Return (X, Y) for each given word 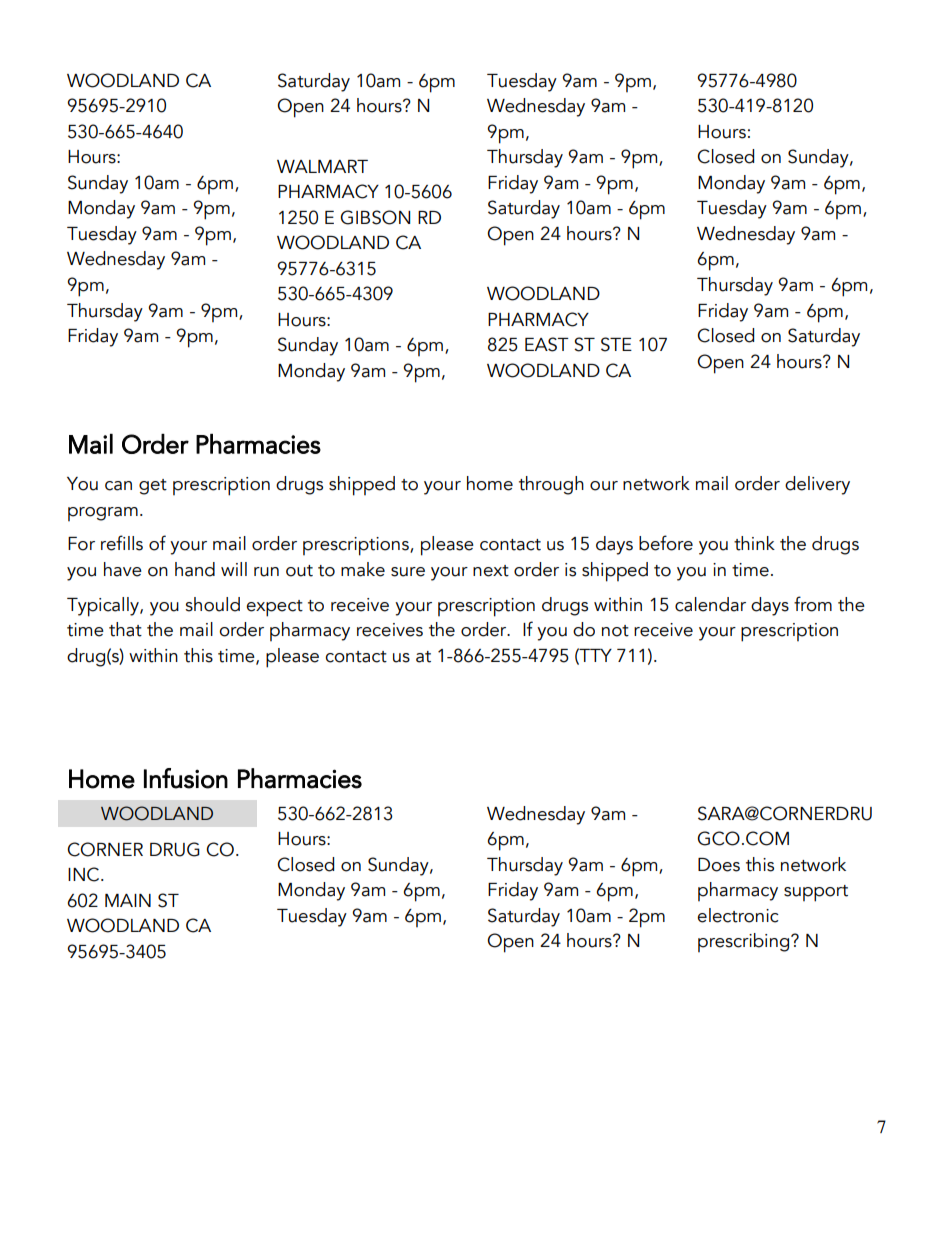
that (125, 629)
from (813, 604)
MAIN (128, 900)
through (551, 485)
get (153, 487)
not (615, 631)
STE (616, 344)
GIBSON (375, 217)
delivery (817, 485)
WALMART (322, 166)
